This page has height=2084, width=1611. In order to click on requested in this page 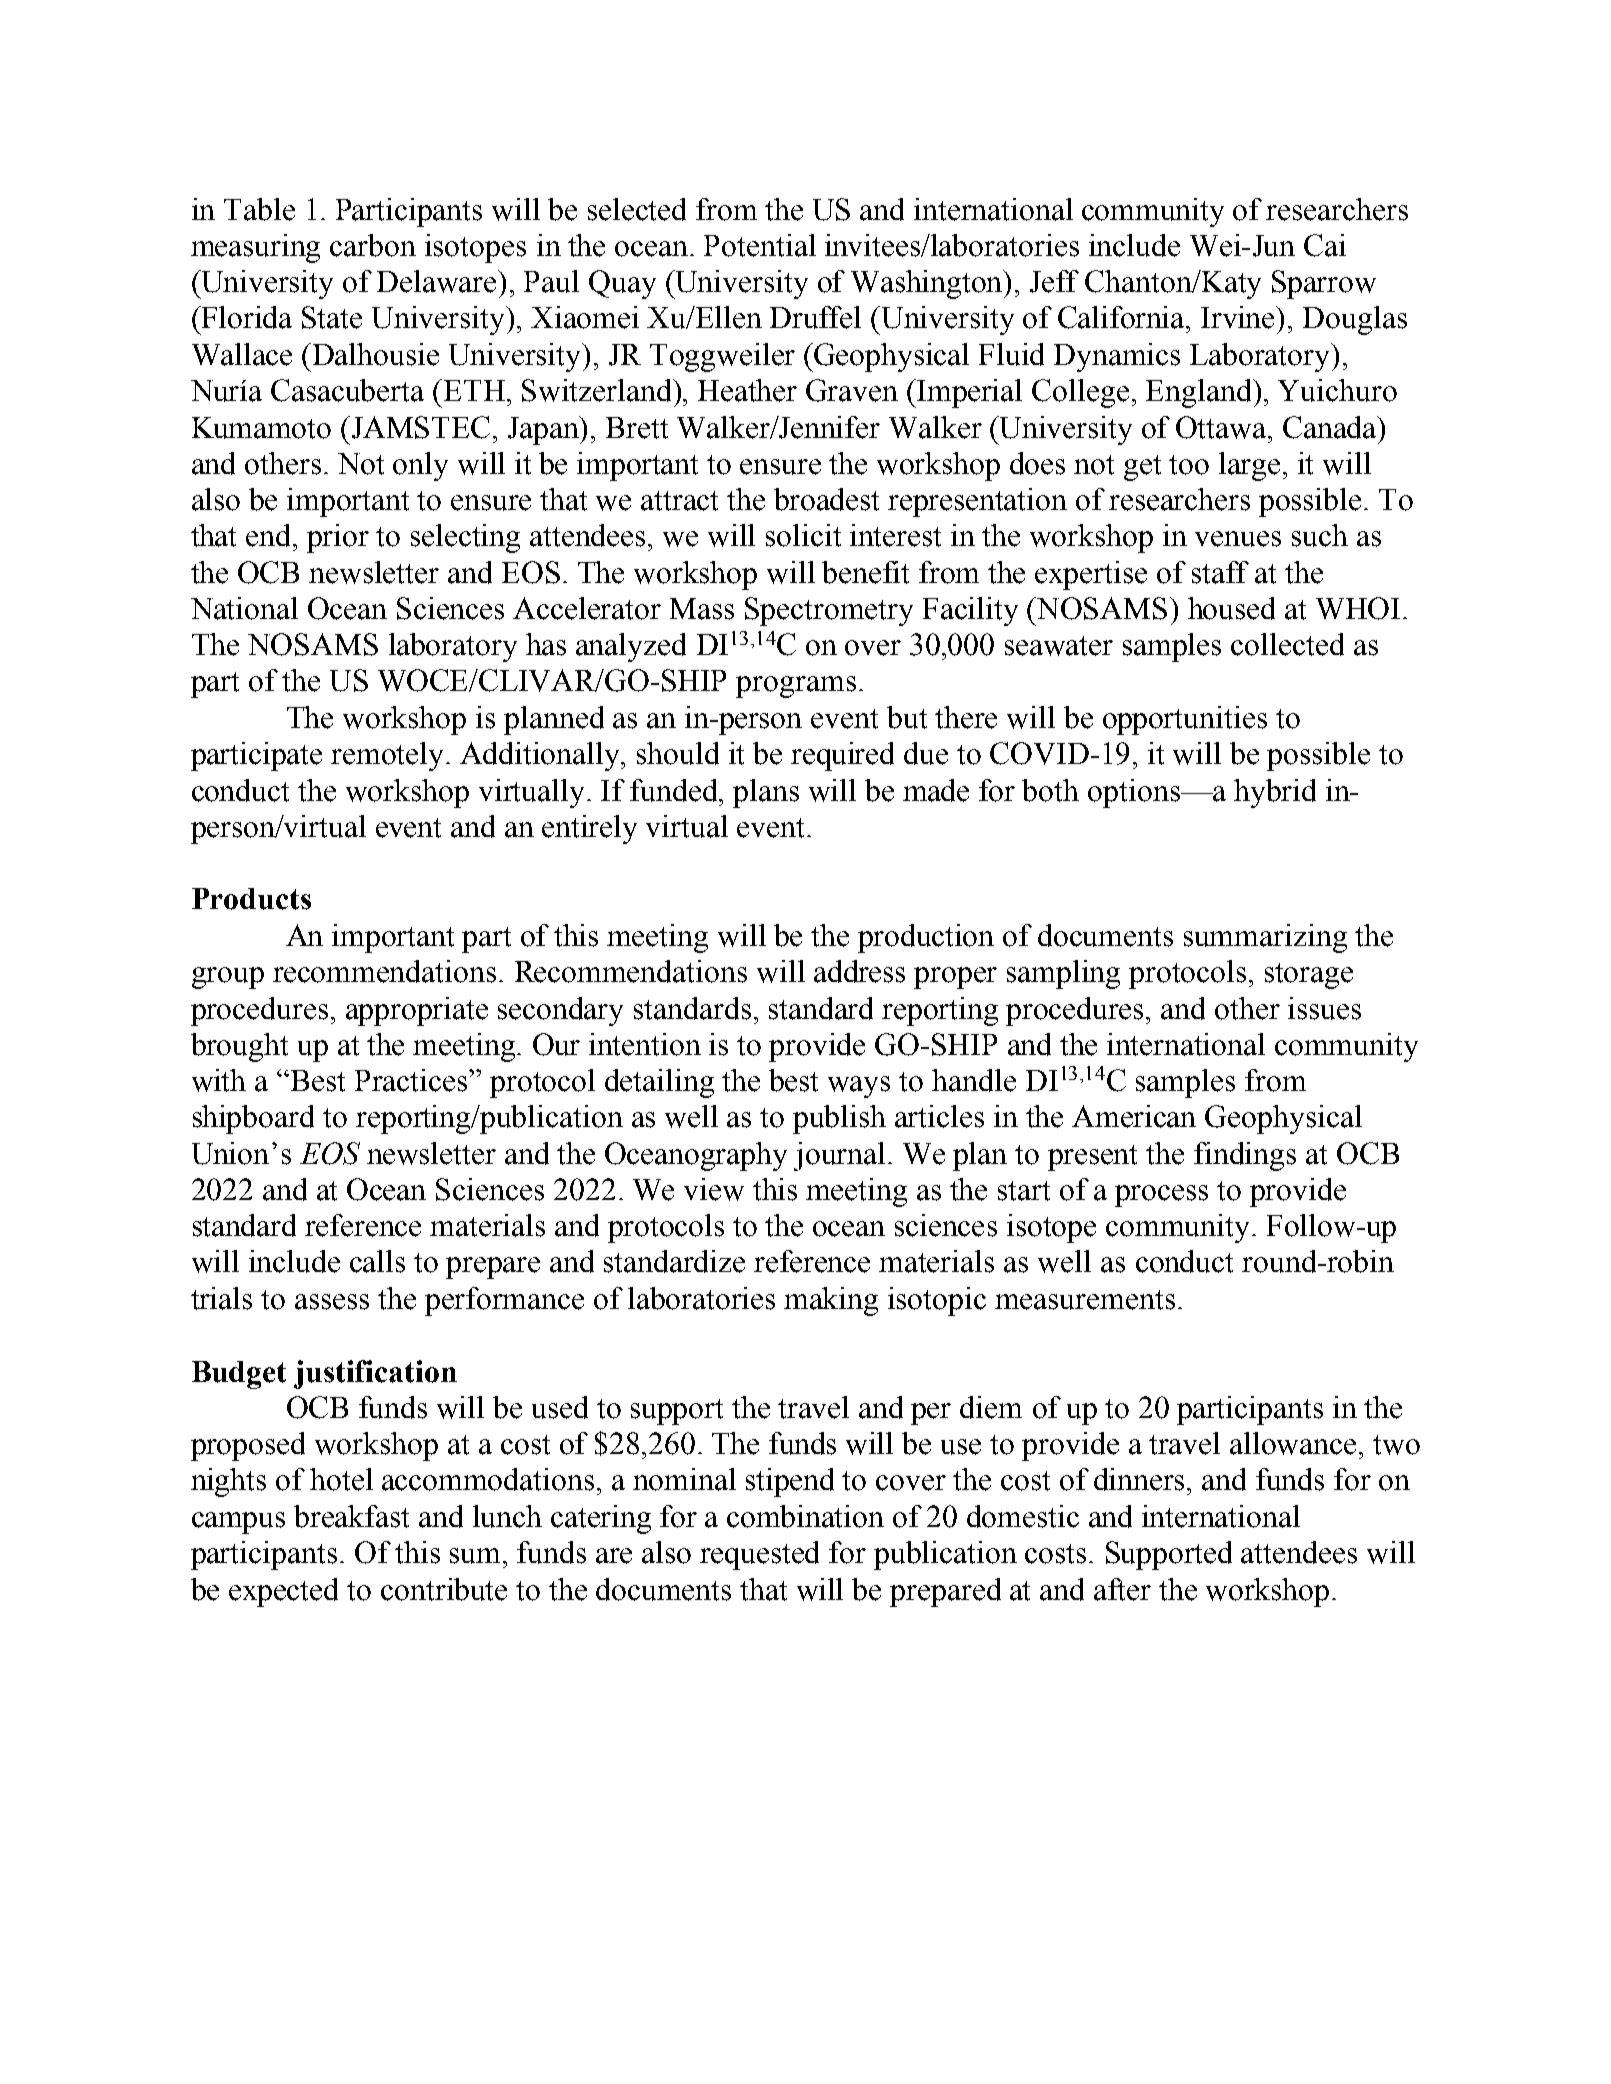, I will do `click(759, 1555)`.
